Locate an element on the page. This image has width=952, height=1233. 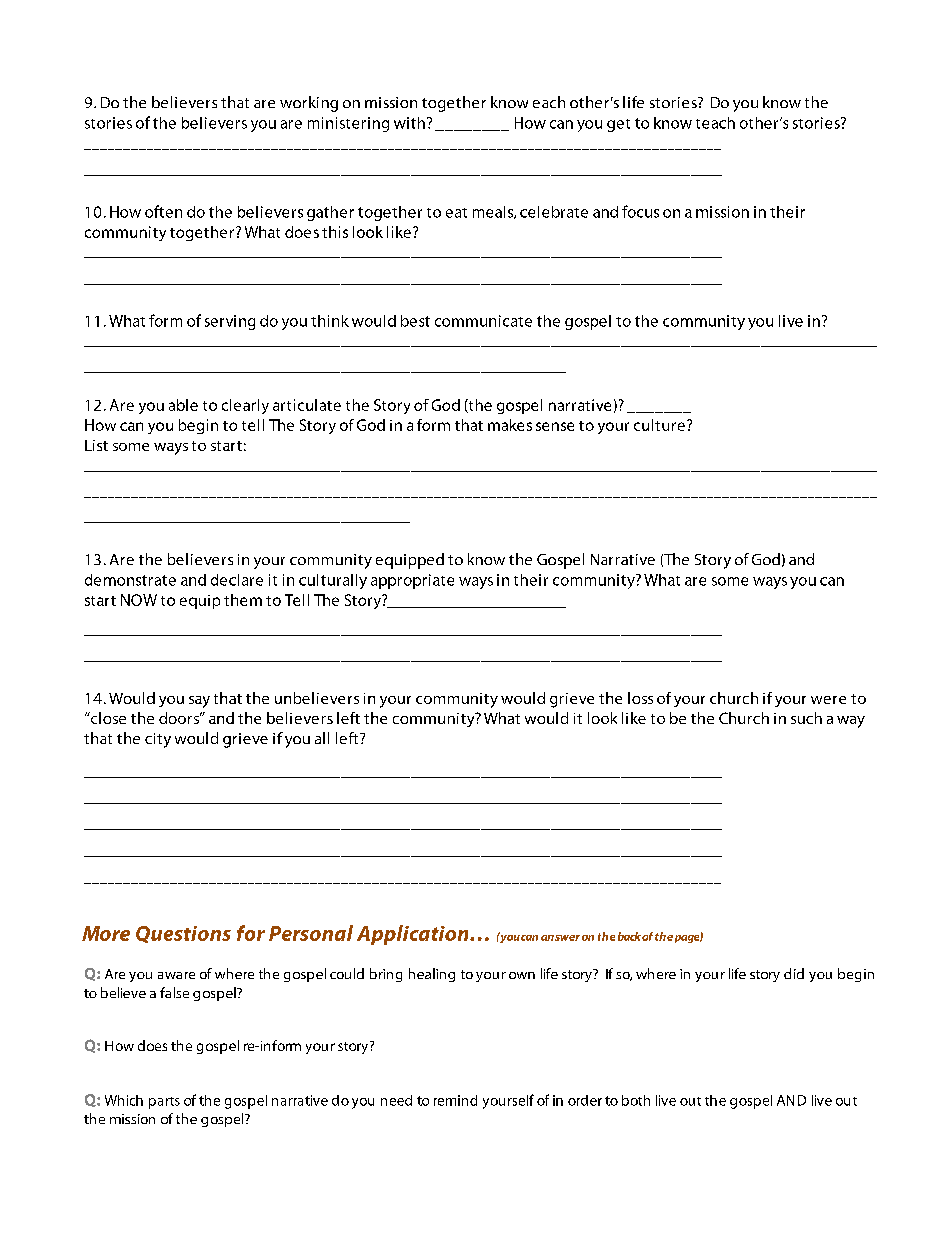
with is located at coordinates (409, 123).
